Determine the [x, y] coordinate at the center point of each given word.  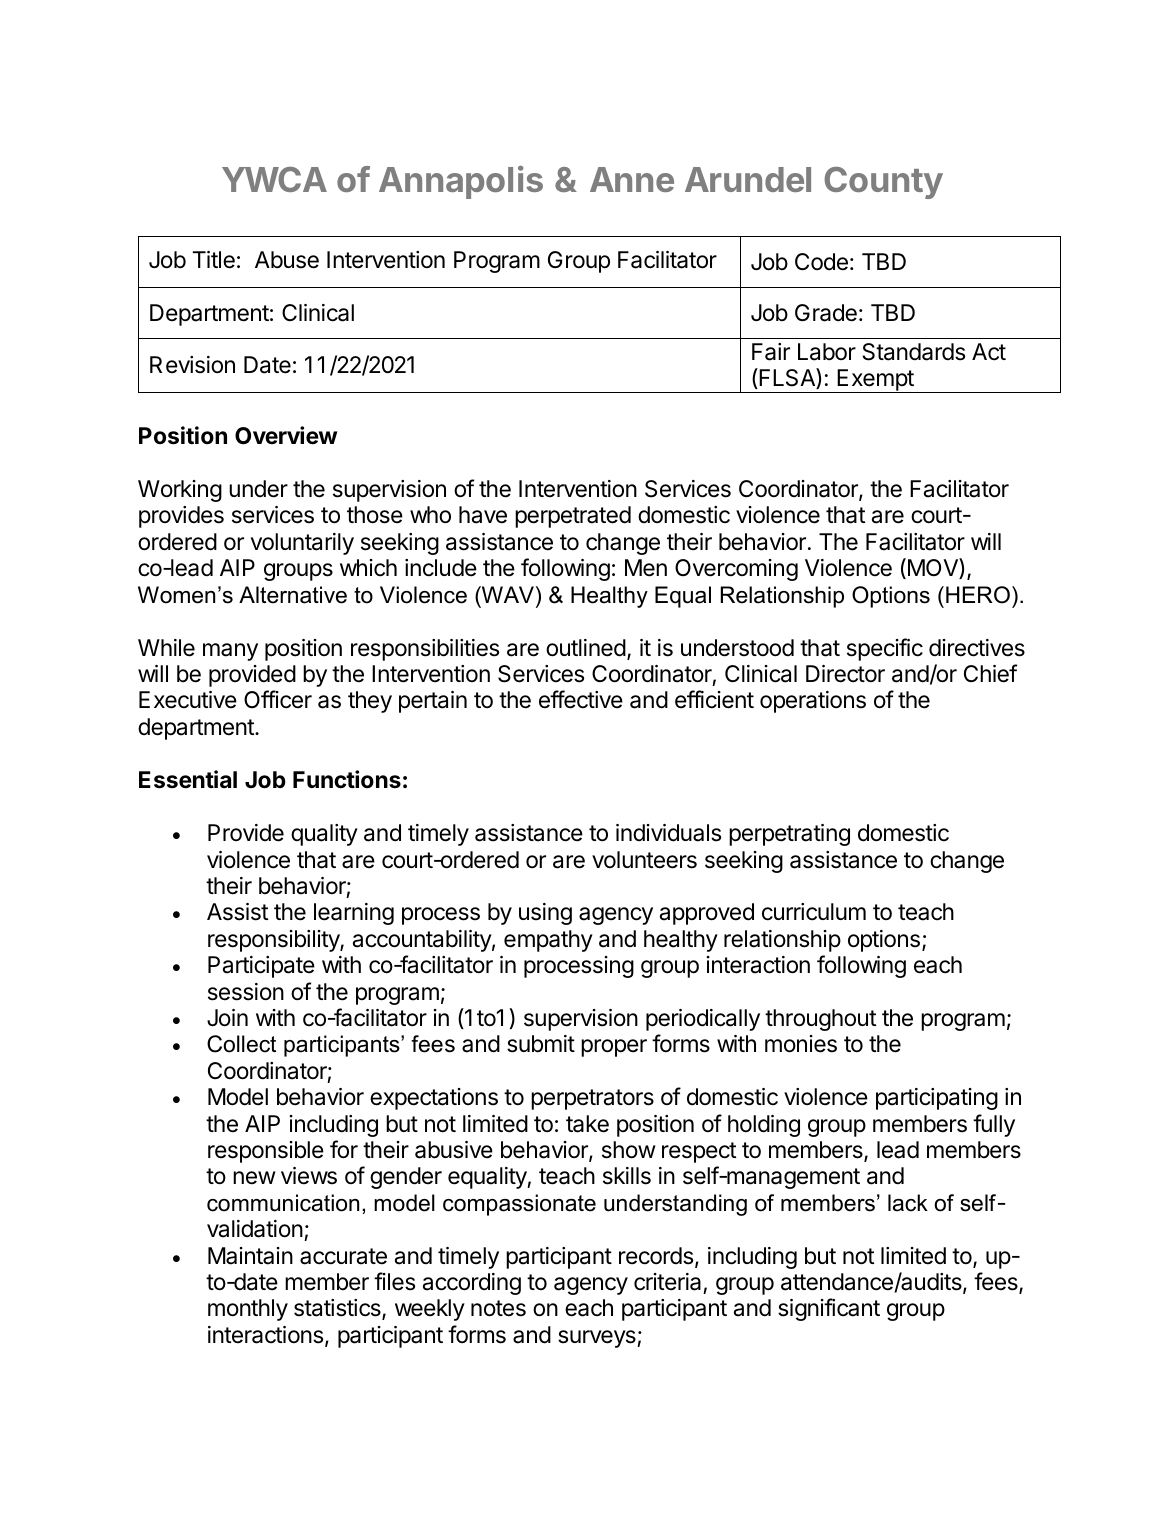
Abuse [287, 260]
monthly [248, 1310]
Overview [286, 435]
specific [885, 649]
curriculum [814, 912]
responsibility [274, 941]
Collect [241, 1044]
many [230, 652]
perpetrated [573, 517]
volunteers [644, 860]
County [883, 183]
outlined [586, 648]
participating [937, 1099]
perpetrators [592, 1099]
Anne [632, 179]
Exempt [875, 381]
